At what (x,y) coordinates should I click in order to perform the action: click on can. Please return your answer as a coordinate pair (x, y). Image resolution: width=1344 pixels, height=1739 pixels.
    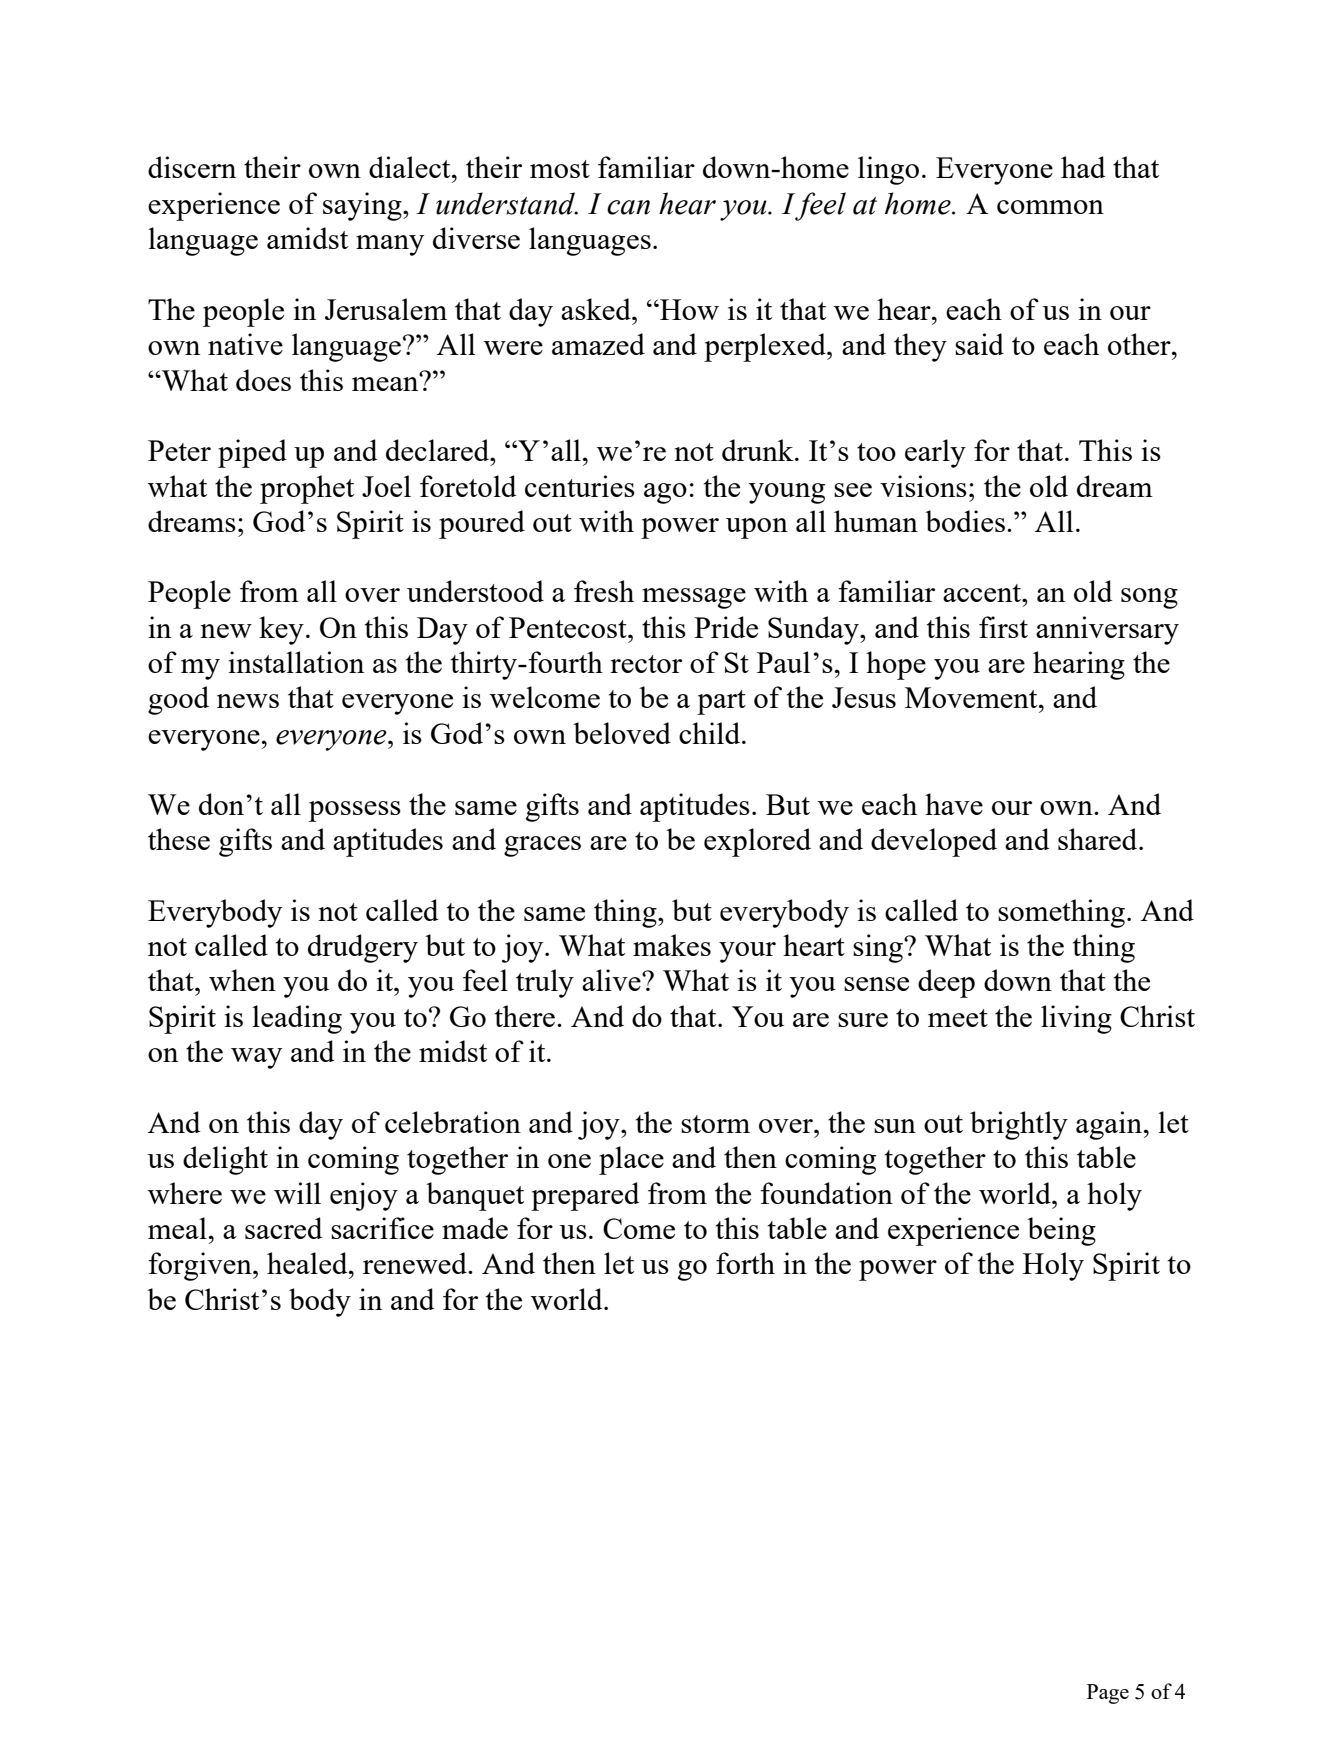
    Looking at the image, I should click on (628, 207).
